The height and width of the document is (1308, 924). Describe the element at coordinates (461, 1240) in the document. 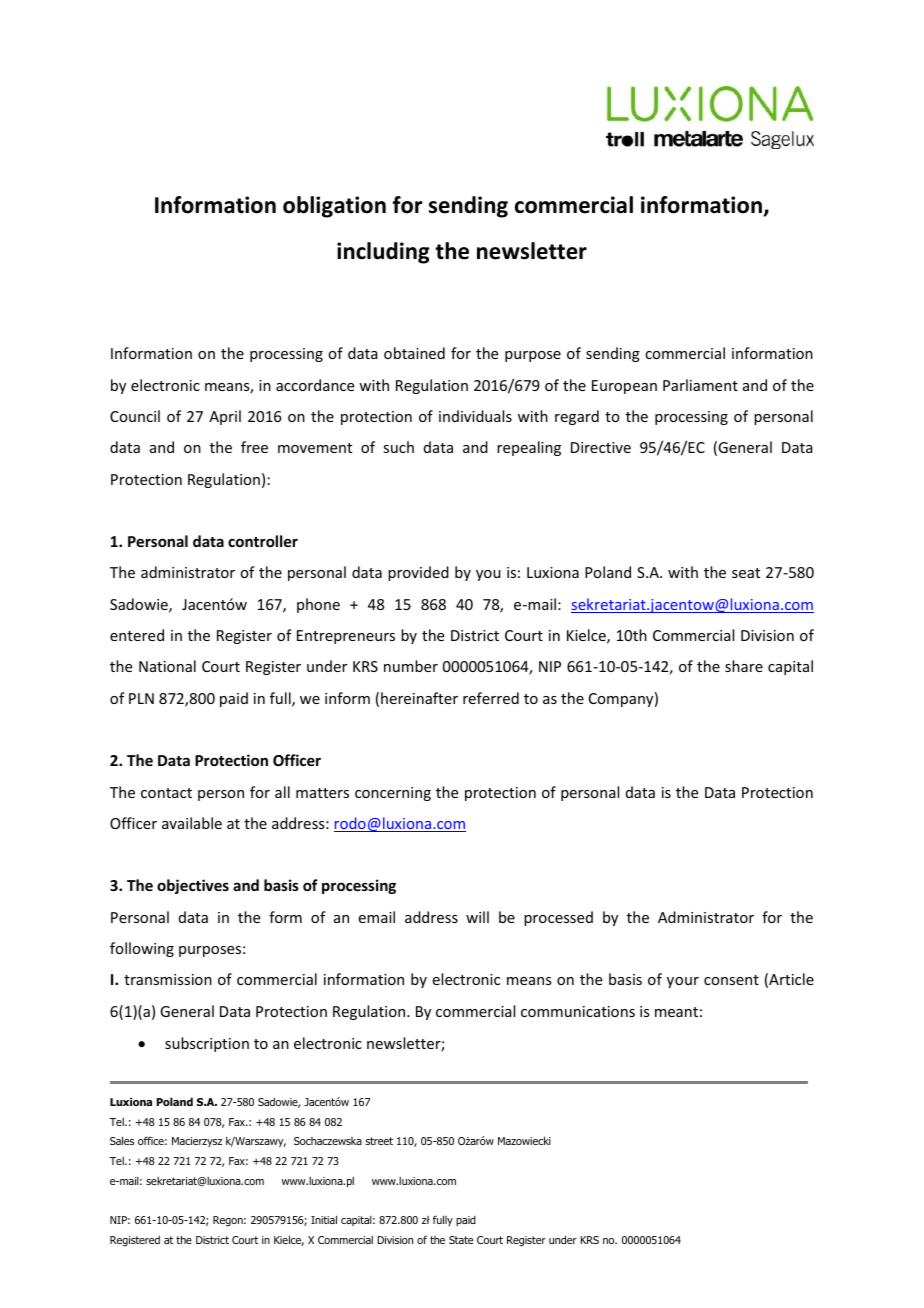

I see `State` at that location.
